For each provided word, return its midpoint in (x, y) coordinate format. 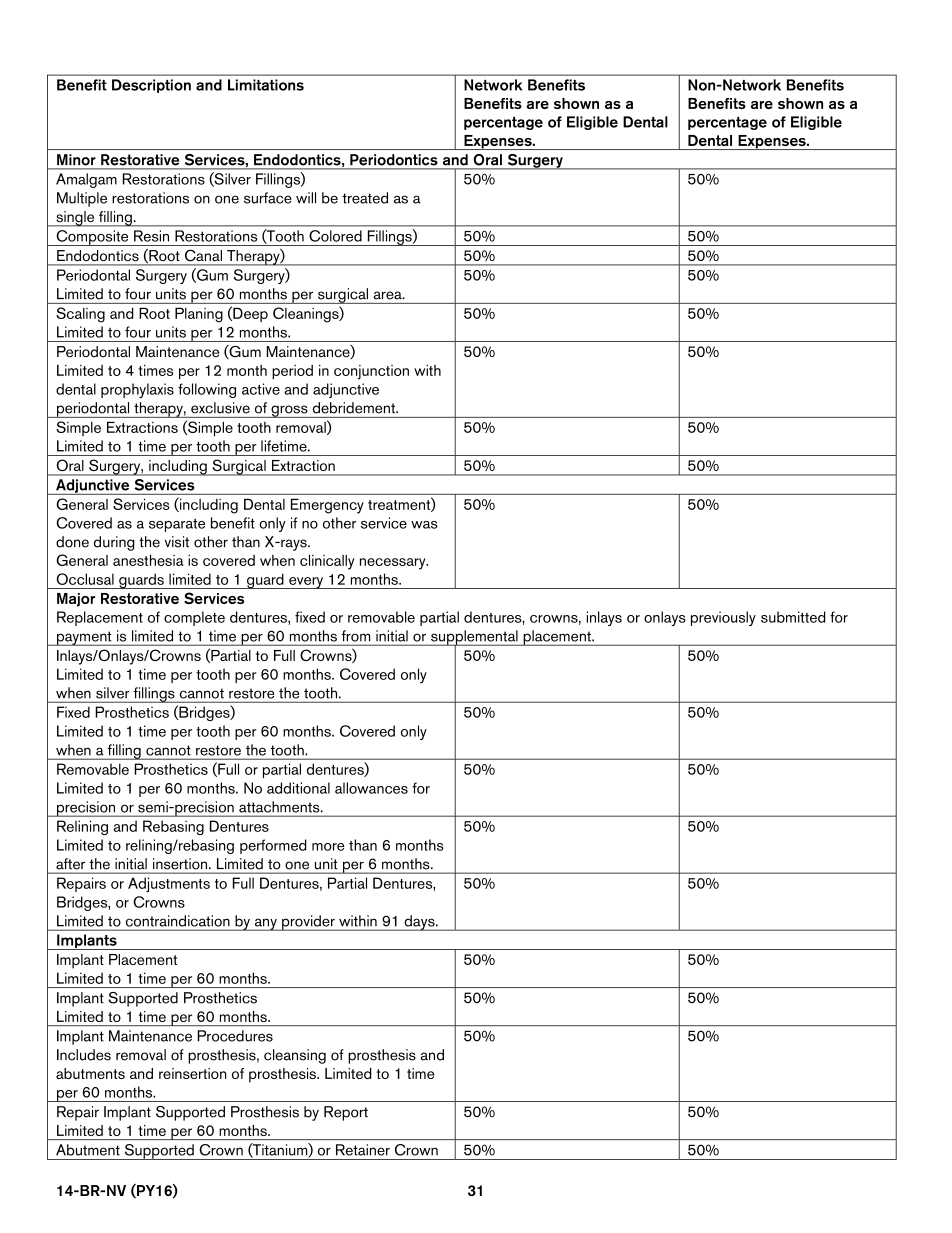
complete (194, 618)
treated (365, 198)
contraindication (178, 921)
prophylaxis (137, 390)
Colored (335, 236)
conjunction (371, 372)
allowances (371, 788)
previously (723, 618)
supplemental (474, 638)
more (328, 847)
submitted (793, 617)
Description (151, 86)
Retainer (363, 1150)
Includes (84, 1055)
